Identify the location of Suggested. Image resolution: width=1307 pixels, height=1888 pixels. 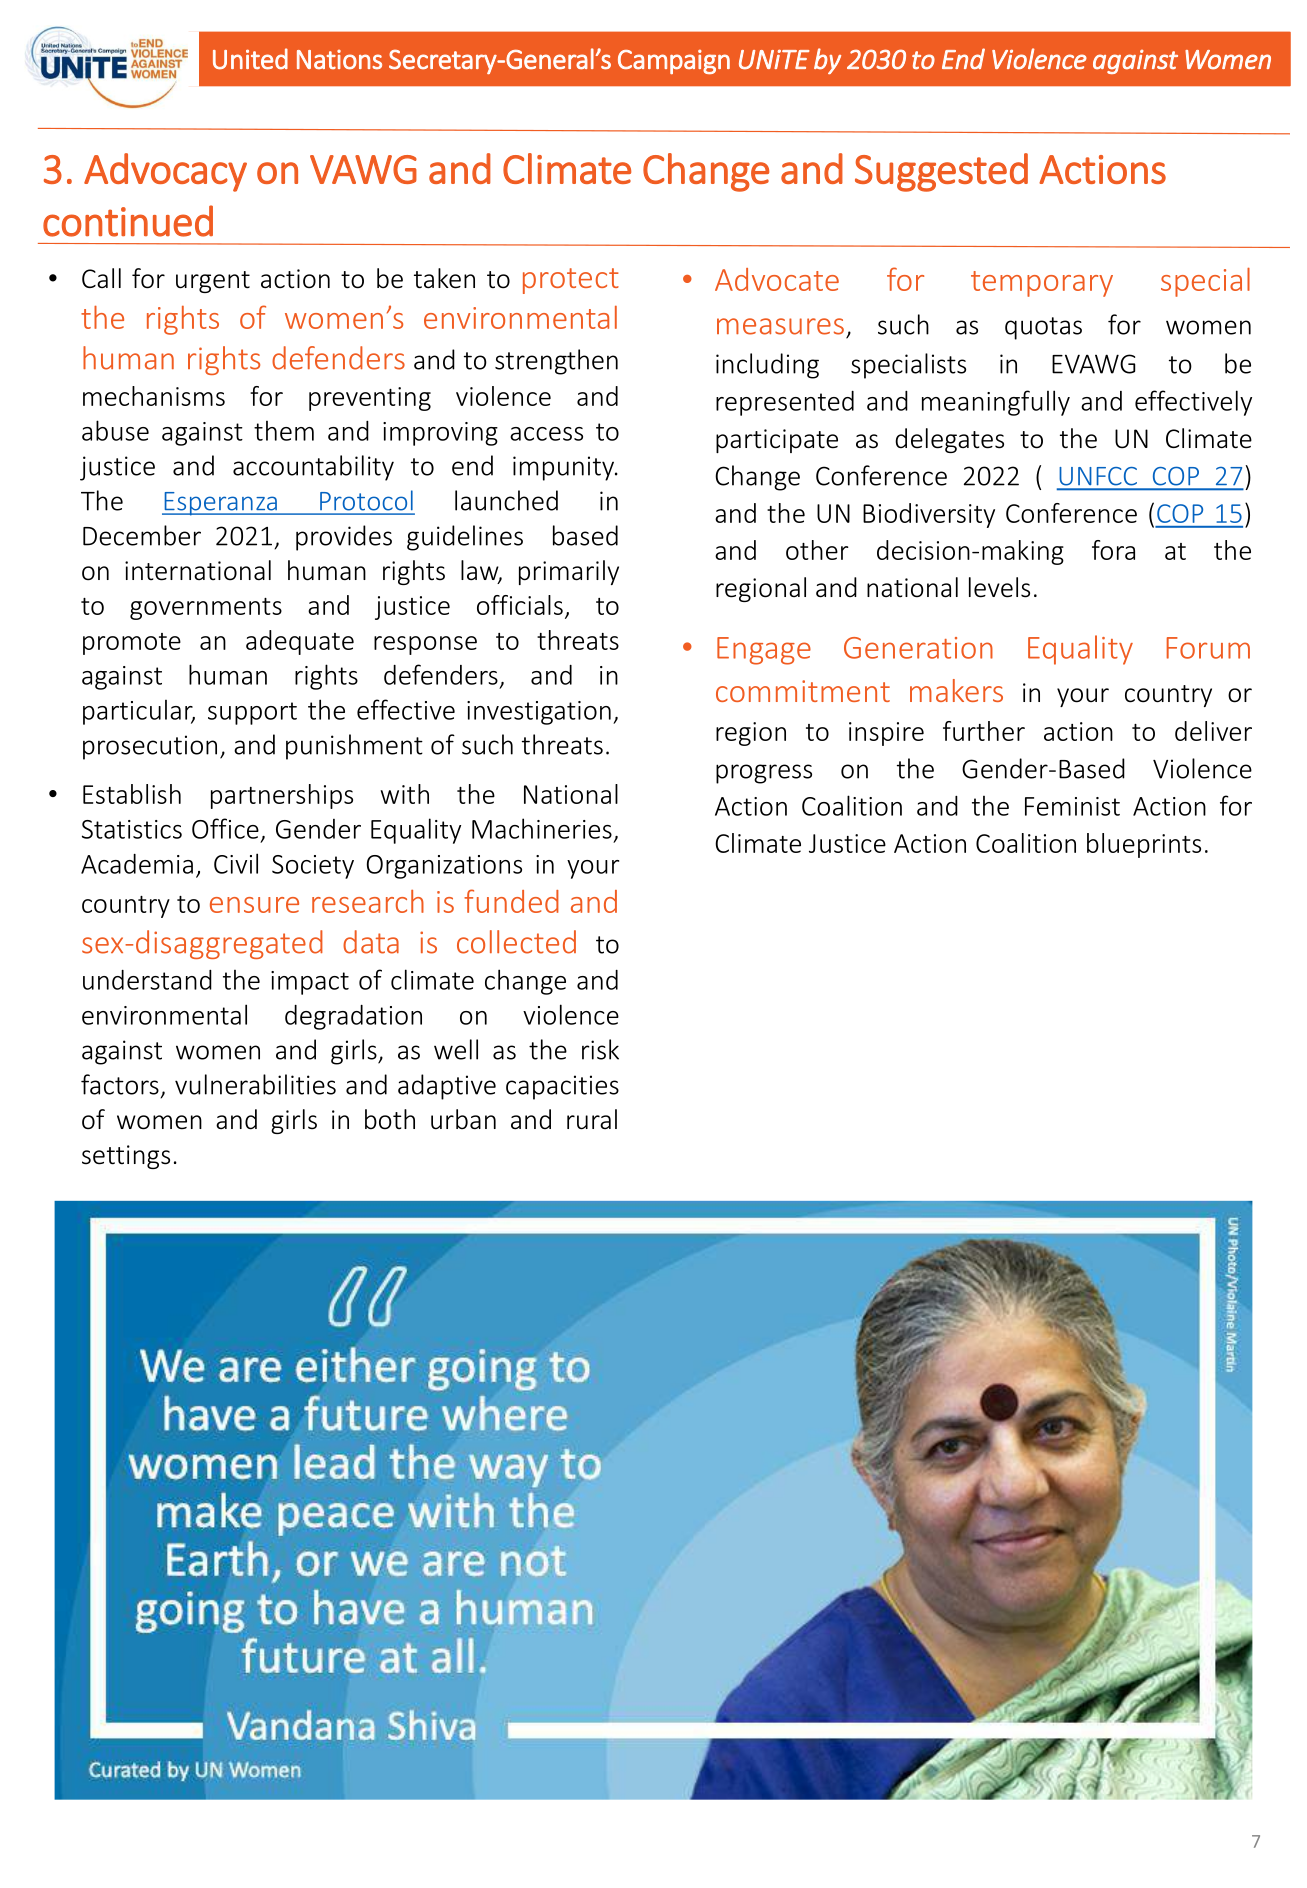
(941, 172).
